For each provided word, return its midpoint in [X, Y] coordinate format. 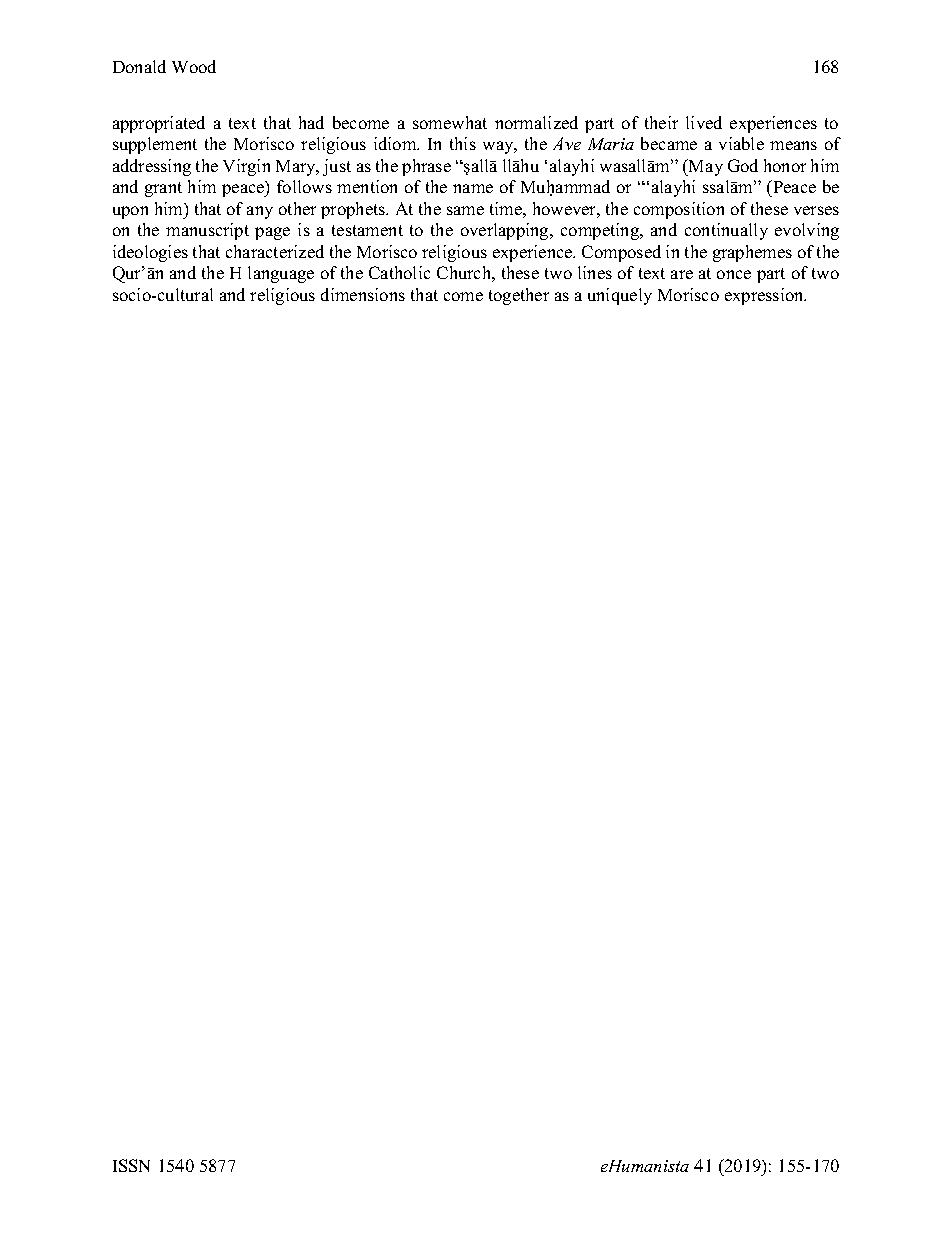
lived [704, 122]
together [519, 296]
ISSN [131, 1165]
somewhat [450, 122]
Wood [194, 66]
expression [765, 296]
